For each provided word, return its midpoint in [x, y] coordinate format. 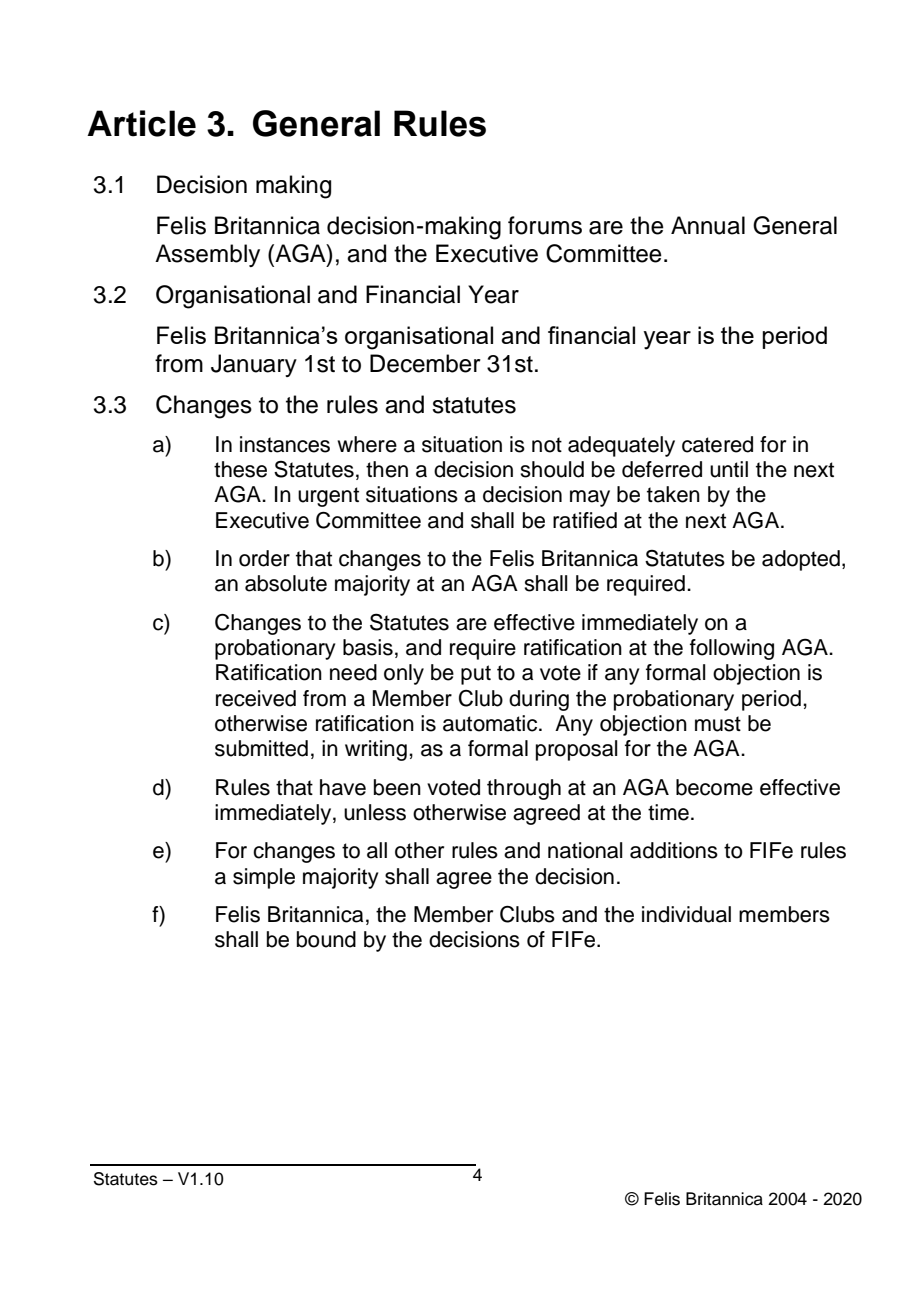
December [425, 363]
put [476, 675]
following [732, 649]
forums [545, 225]
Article [141, 123]
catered [717, 444]
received [256, 698]
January [254, 365]
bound [326, 939]
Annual [708, 225]
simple [264, 878]
